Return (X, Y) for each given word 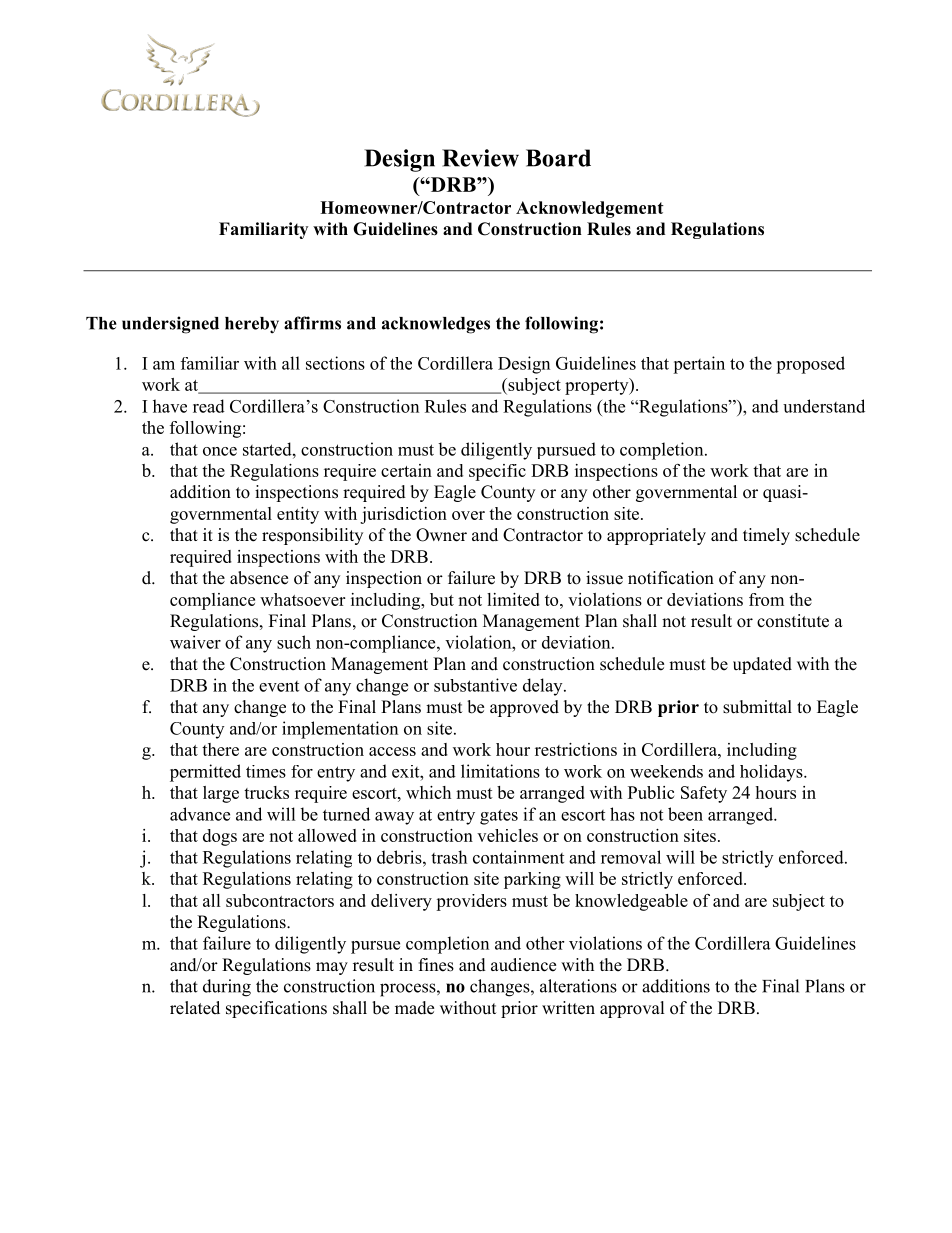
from (766, 599)
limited (513, 599)
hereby (252, 325)
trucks (266, 792)
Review (480, 158)
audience (523, 965)
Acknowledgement (590, 209)
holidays (772, 773)
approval (632, 1009)
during (227, 988)
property (598, 386)
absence (259, 578)
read (209, 406)
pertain (699, 365)
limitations (500, 771)
